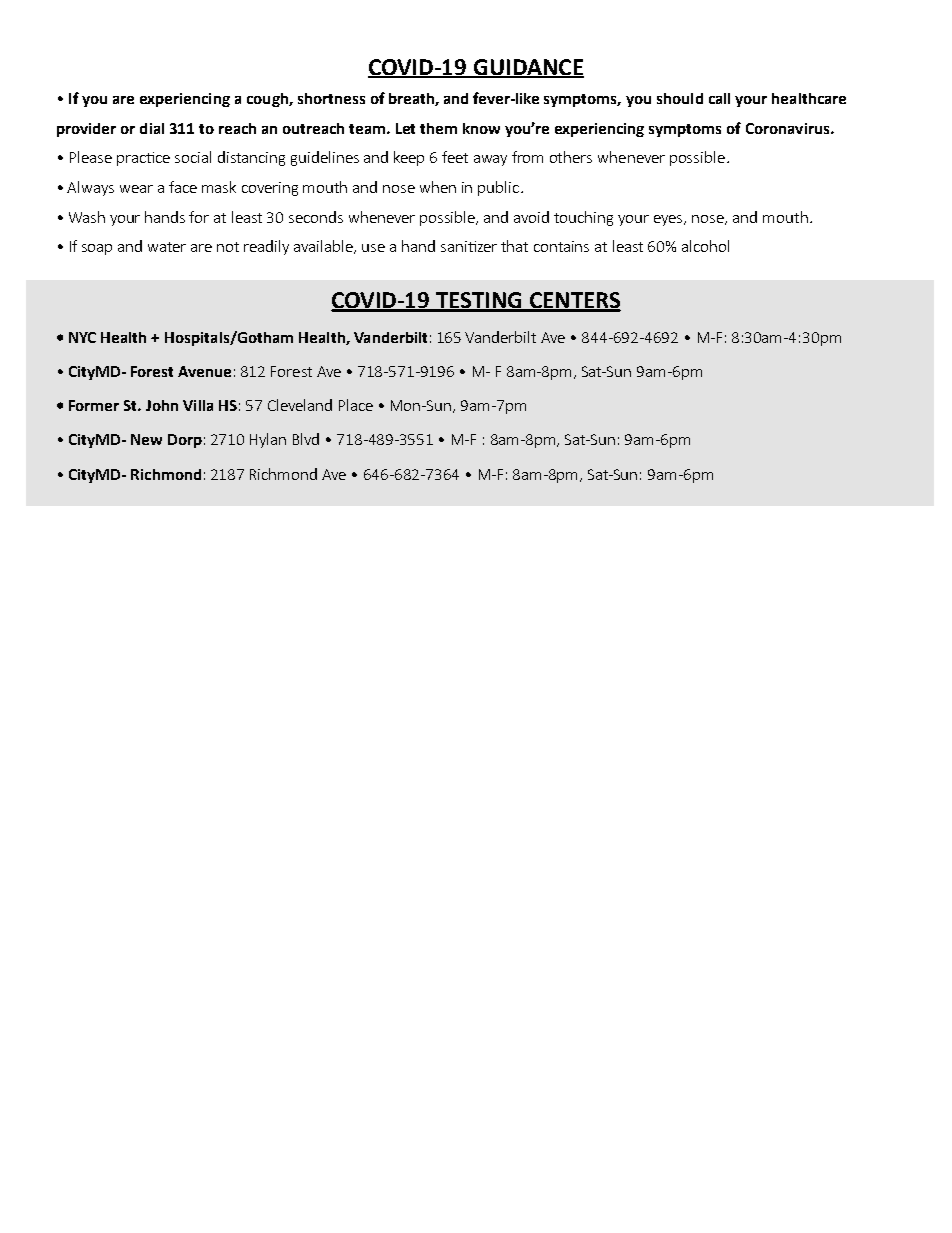 This page has height=1233, width=952. I want to click on alcohol, so click(705, 246).
